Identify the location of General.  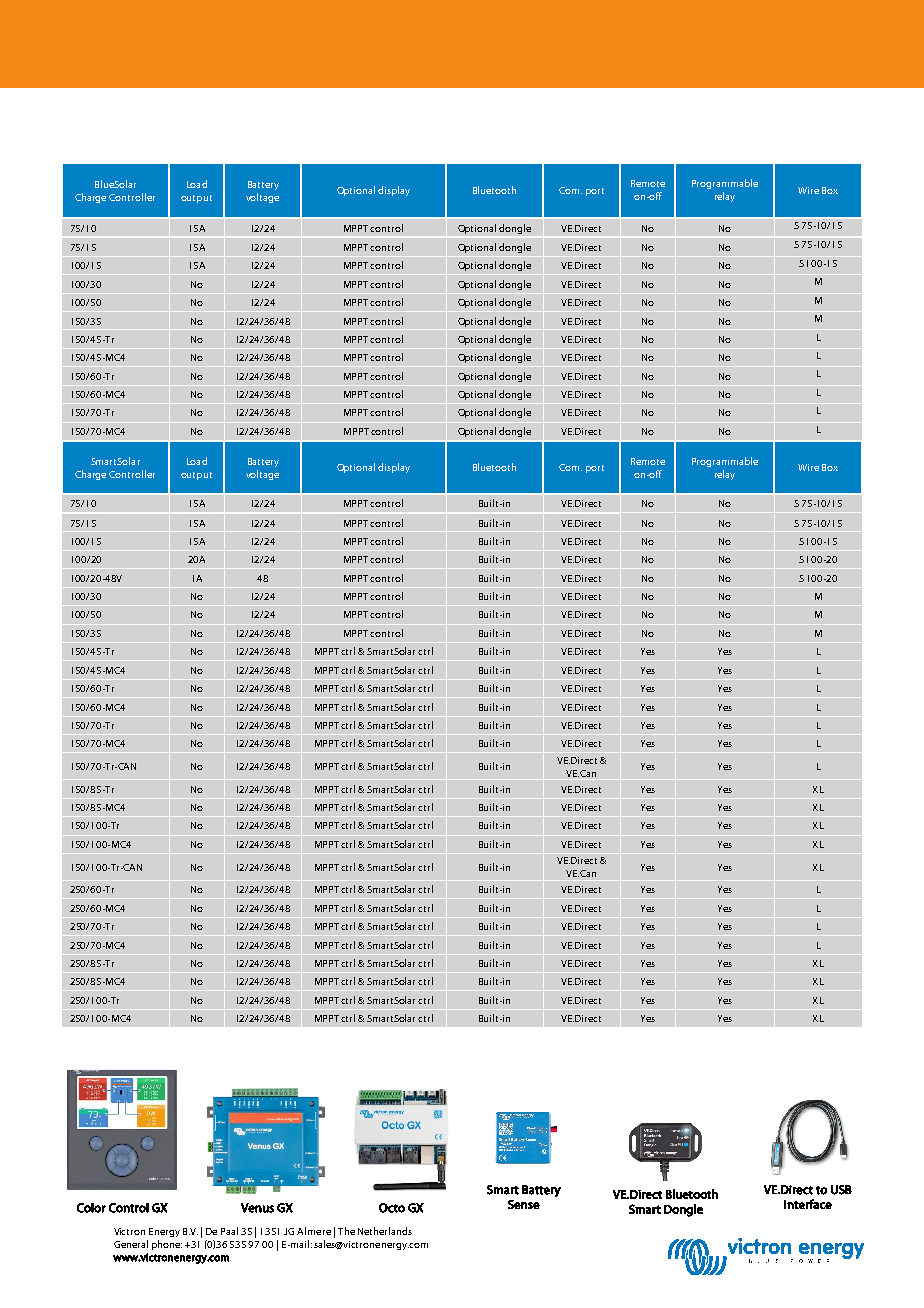
(131, 1244).
